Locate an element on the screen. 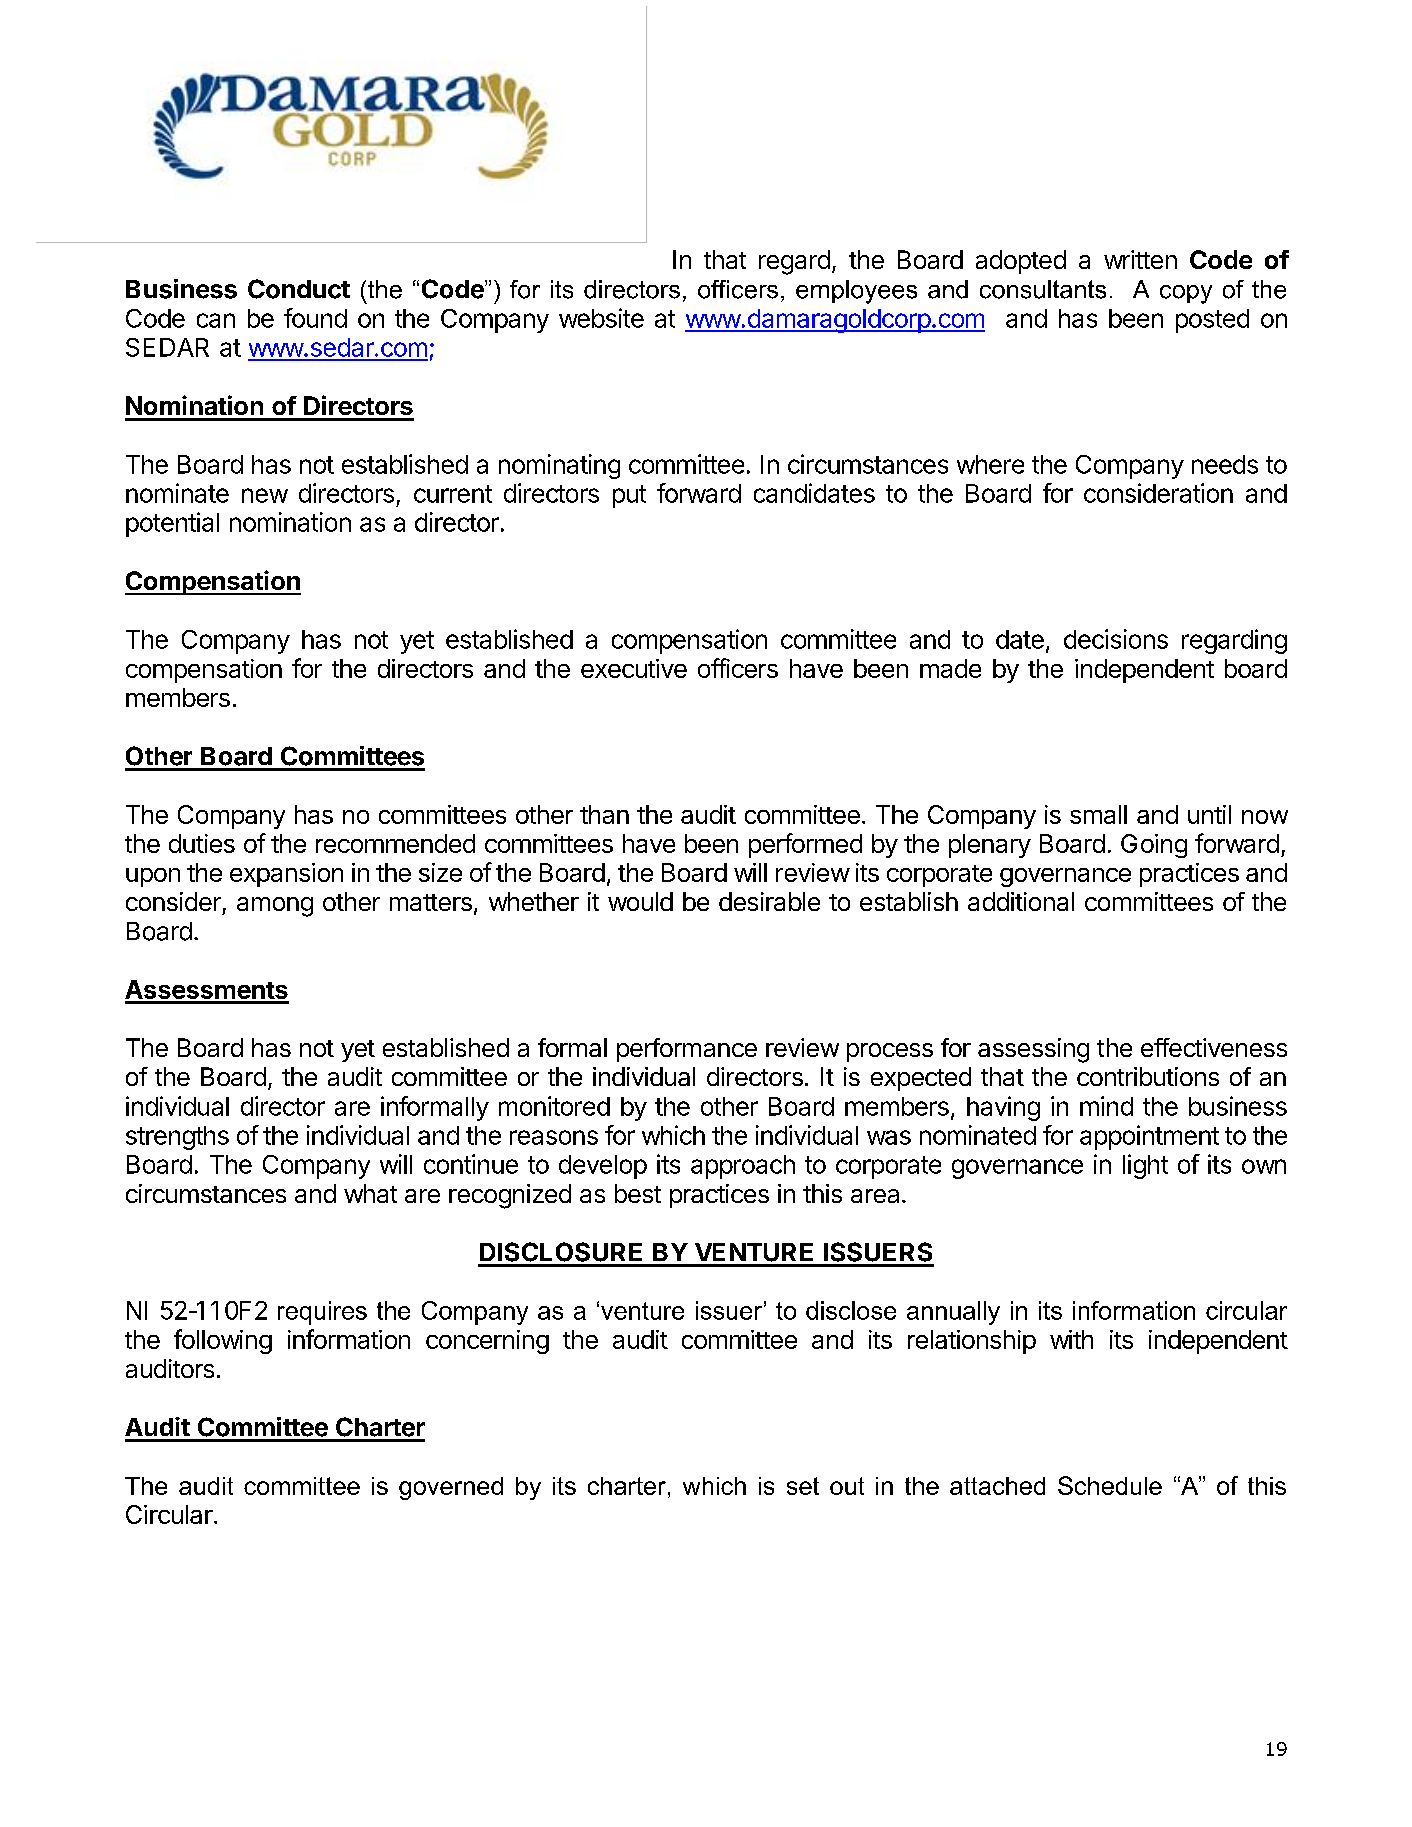 Image resolution: width=1412 pixels, height=1827 pixels. website is located at coordinates (601, 318).
